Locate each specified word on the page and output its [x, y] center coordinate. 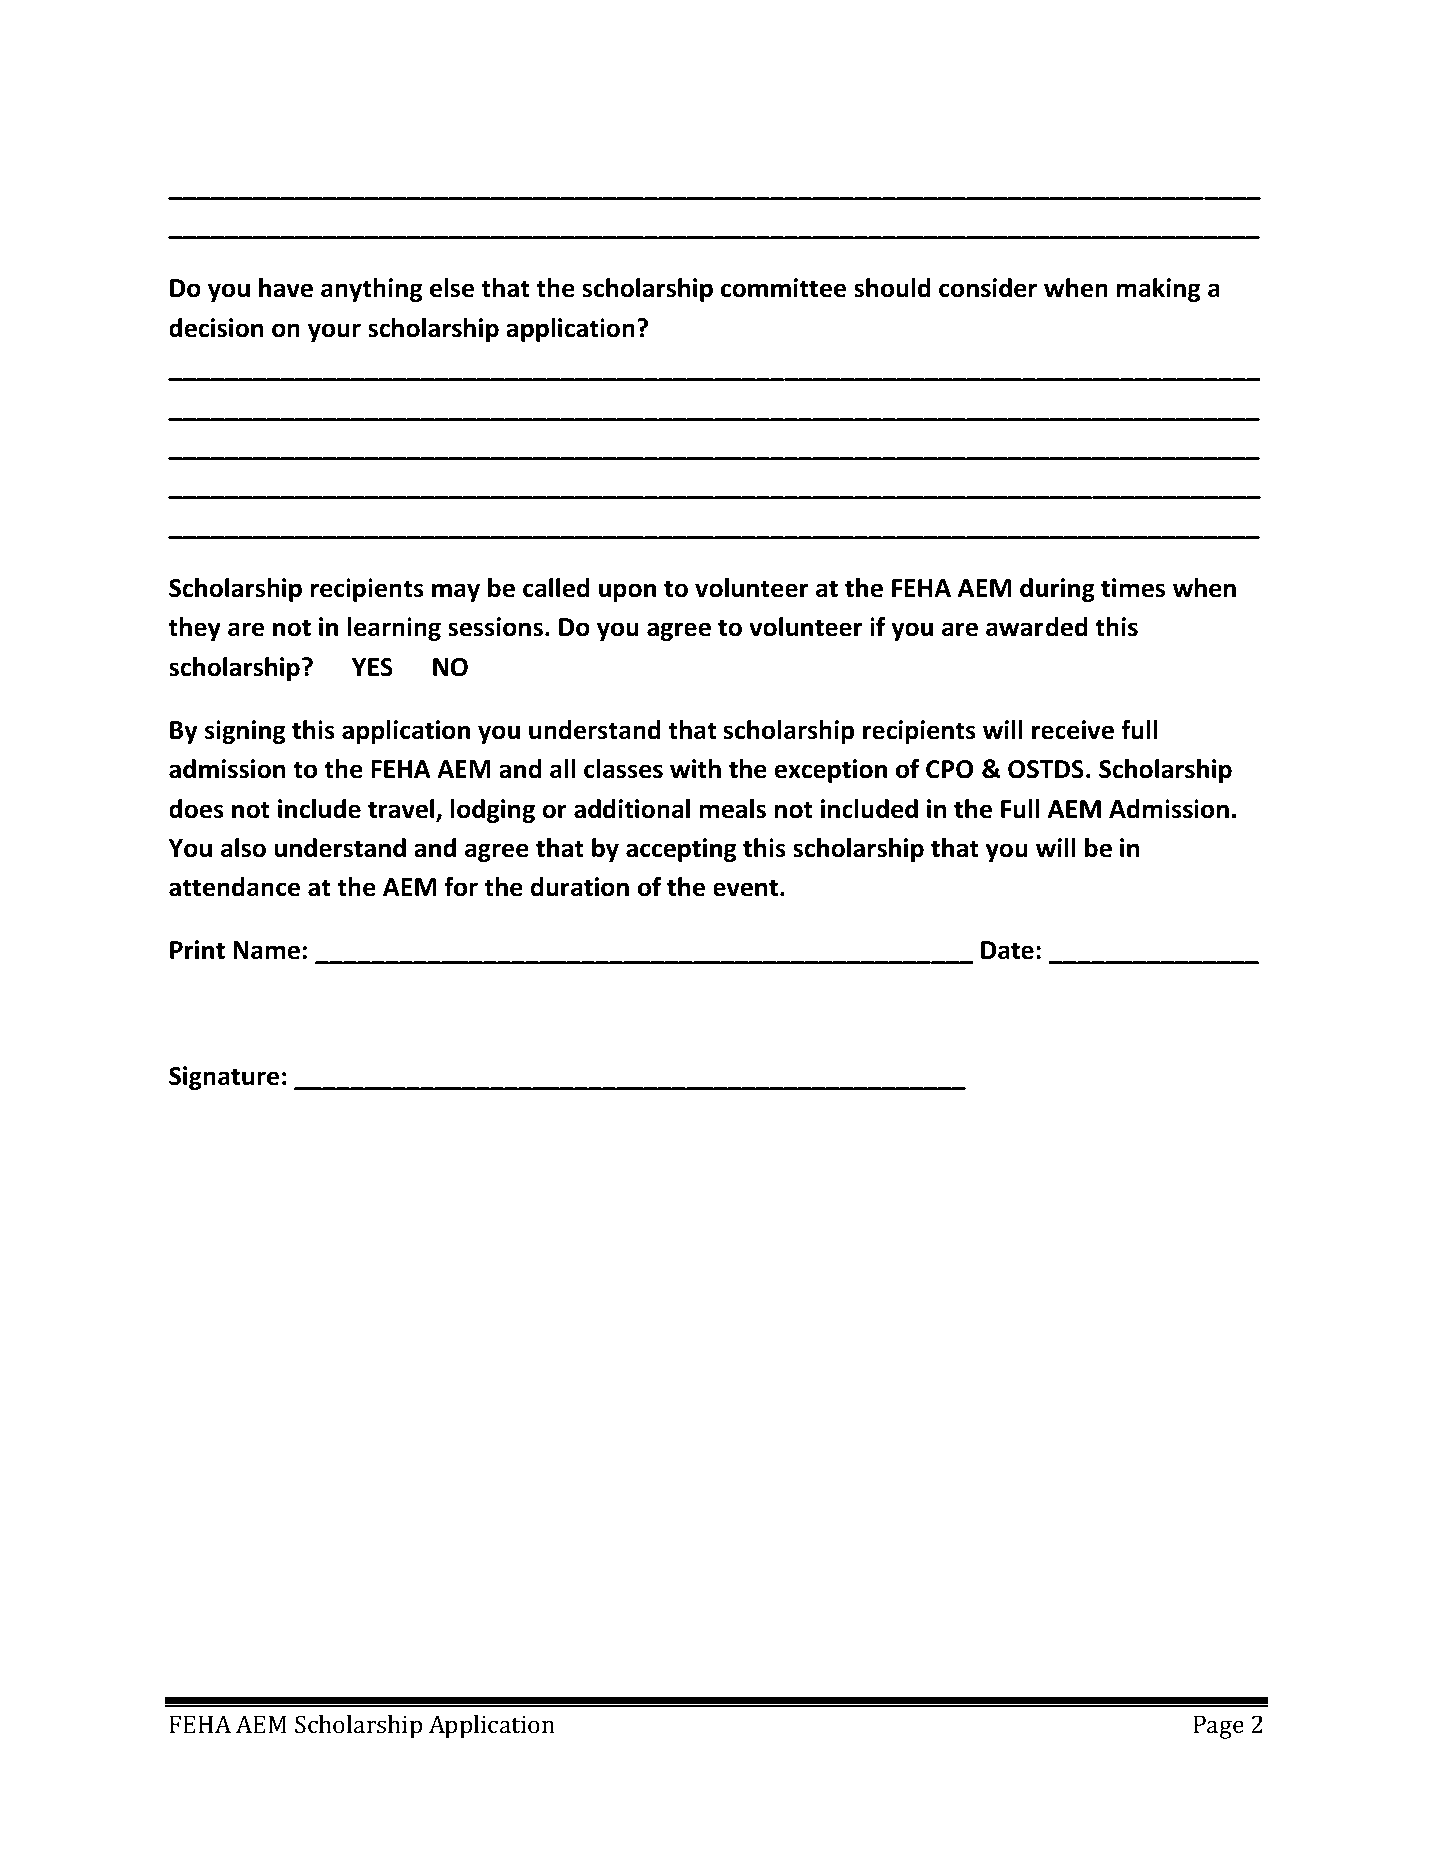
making [1159, 290]
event [747, 888]
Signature [224, 1078]
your [334, 332]
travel [402, 810]
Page [1218, 1727]
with [695, 769]
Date [1007, 950]
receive [1073, 730]
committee [783, 288]
